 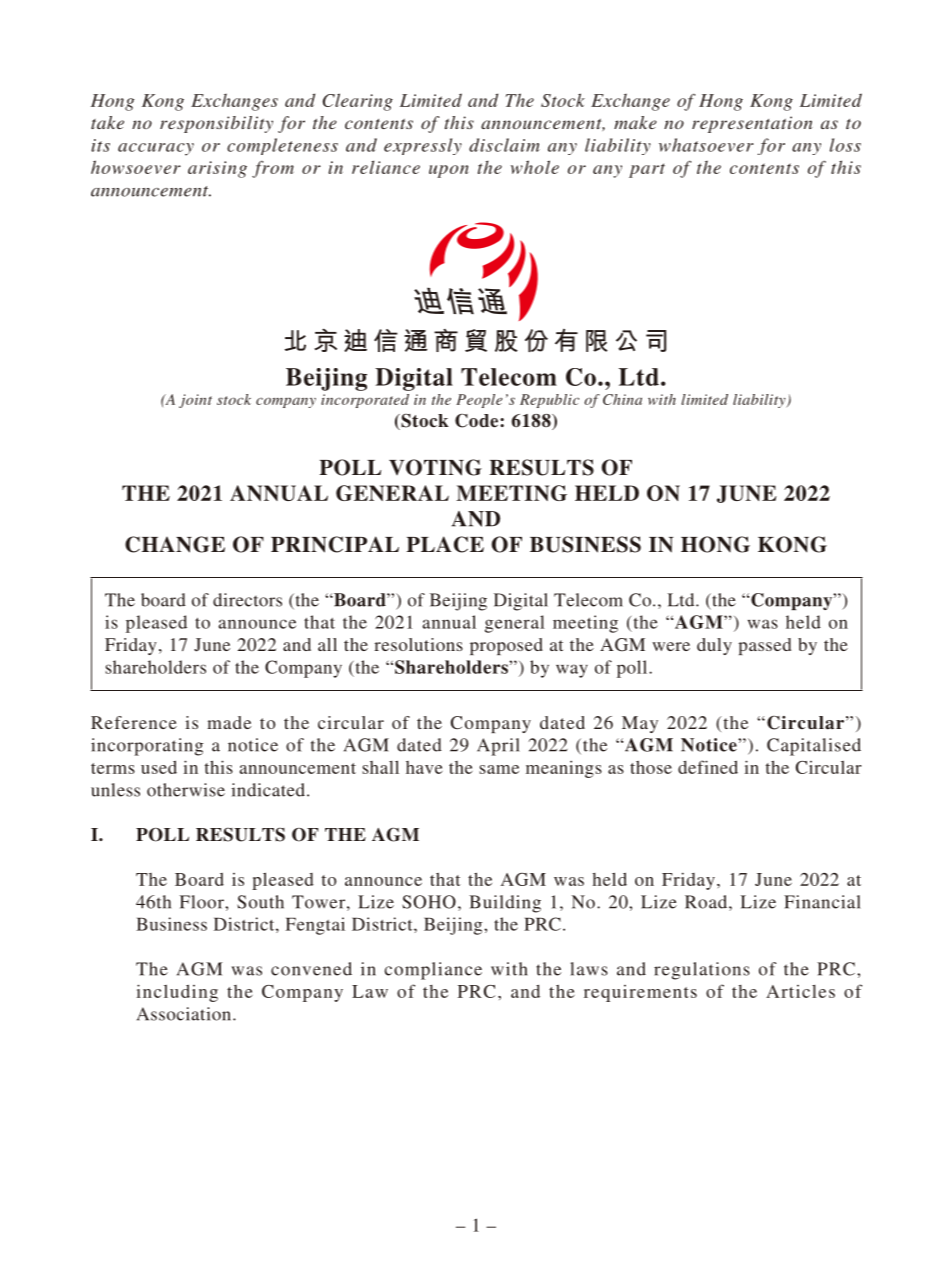 I want to click on representation, so click(x=752, y=124).
